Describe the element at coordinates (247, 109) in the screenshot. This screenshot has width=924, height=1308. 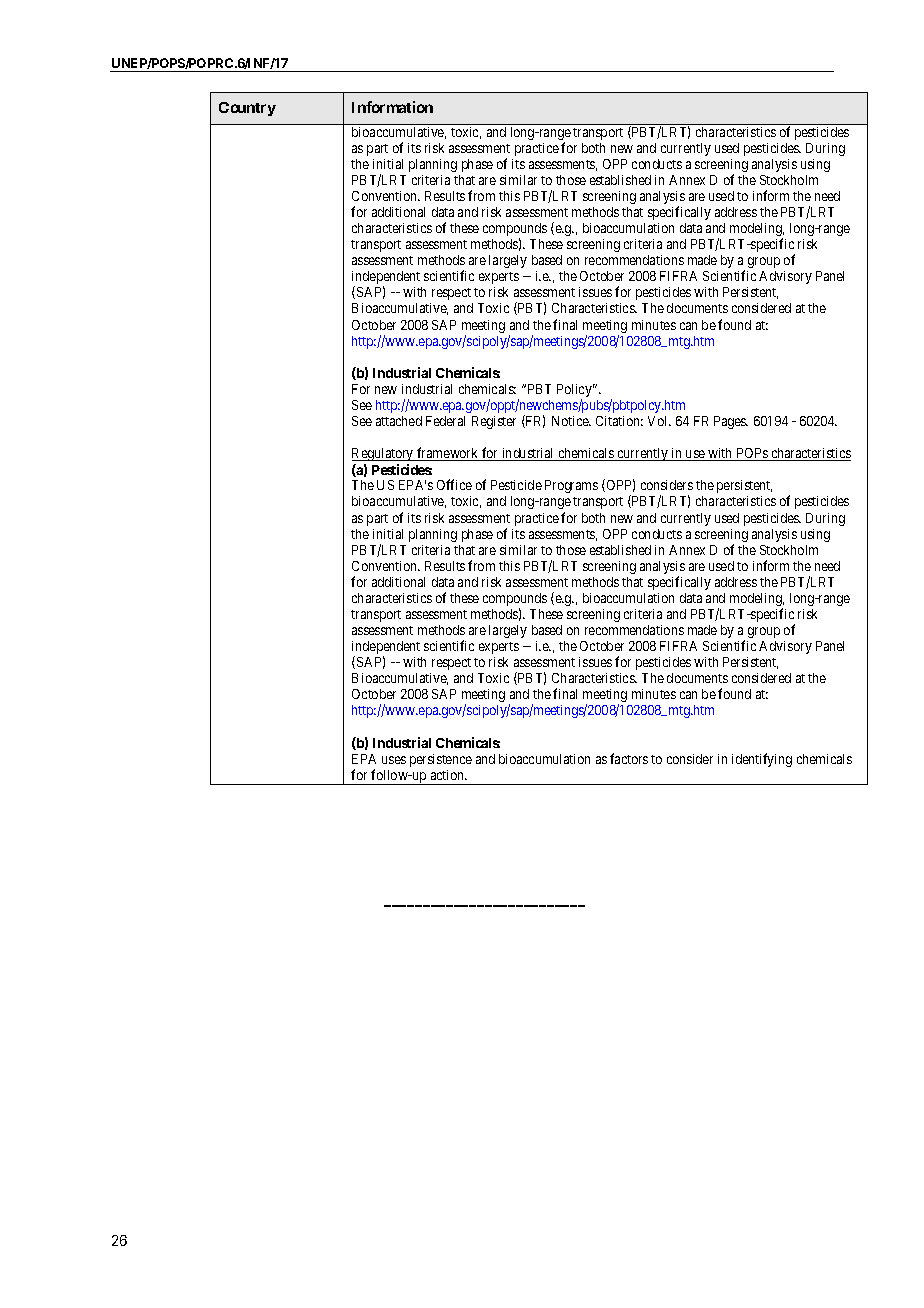
I see `Country` at that location.
